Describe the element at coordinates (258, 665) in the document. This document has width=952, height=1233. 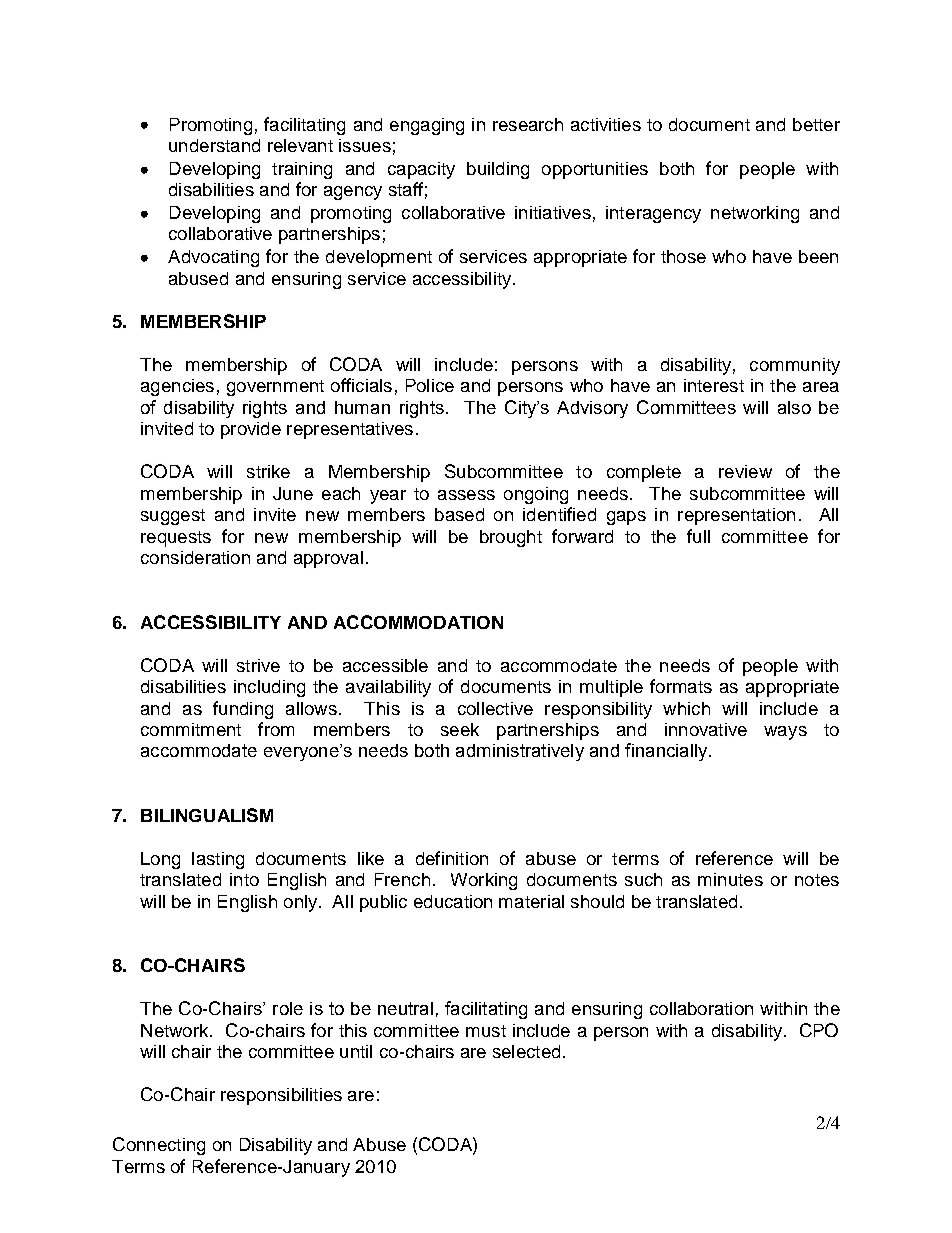
I see `strive` at that location.
